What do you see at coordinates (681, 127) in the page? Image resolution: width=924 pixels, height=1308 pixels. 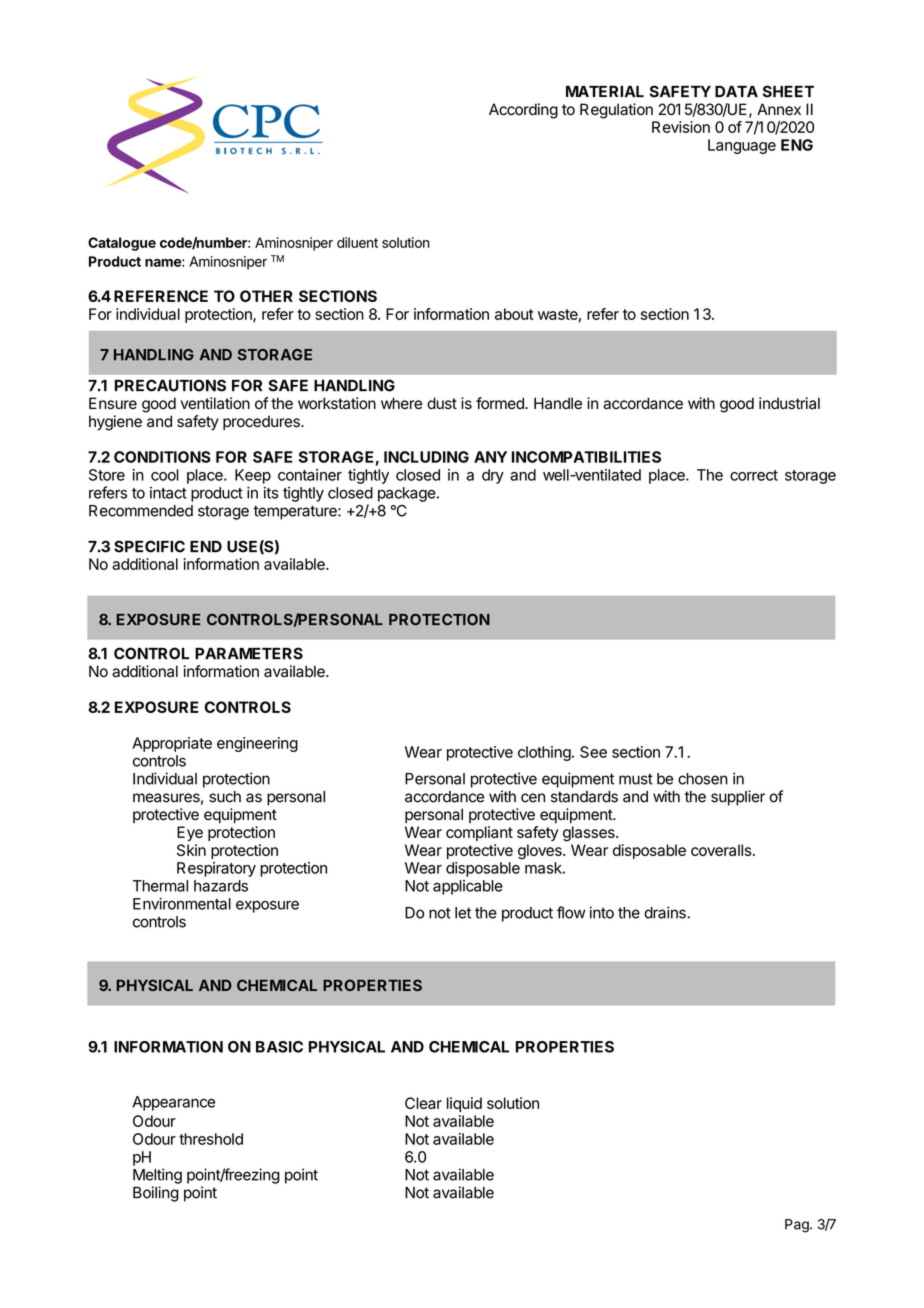 I see `Revision` at bounding box center [681, 127].
